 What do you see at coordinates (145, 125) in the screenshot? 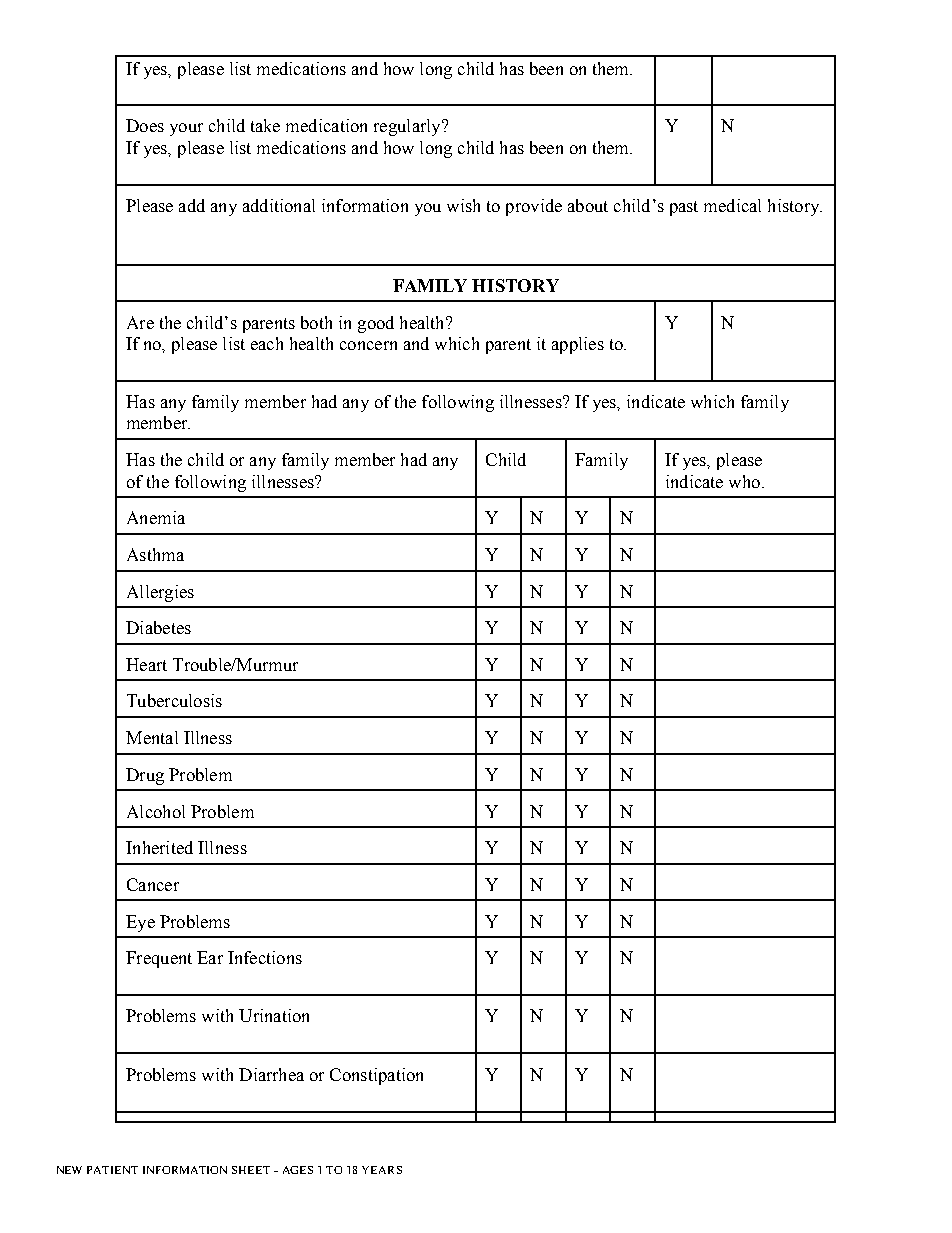
I see `Does` at bounding box center [145, 125].
